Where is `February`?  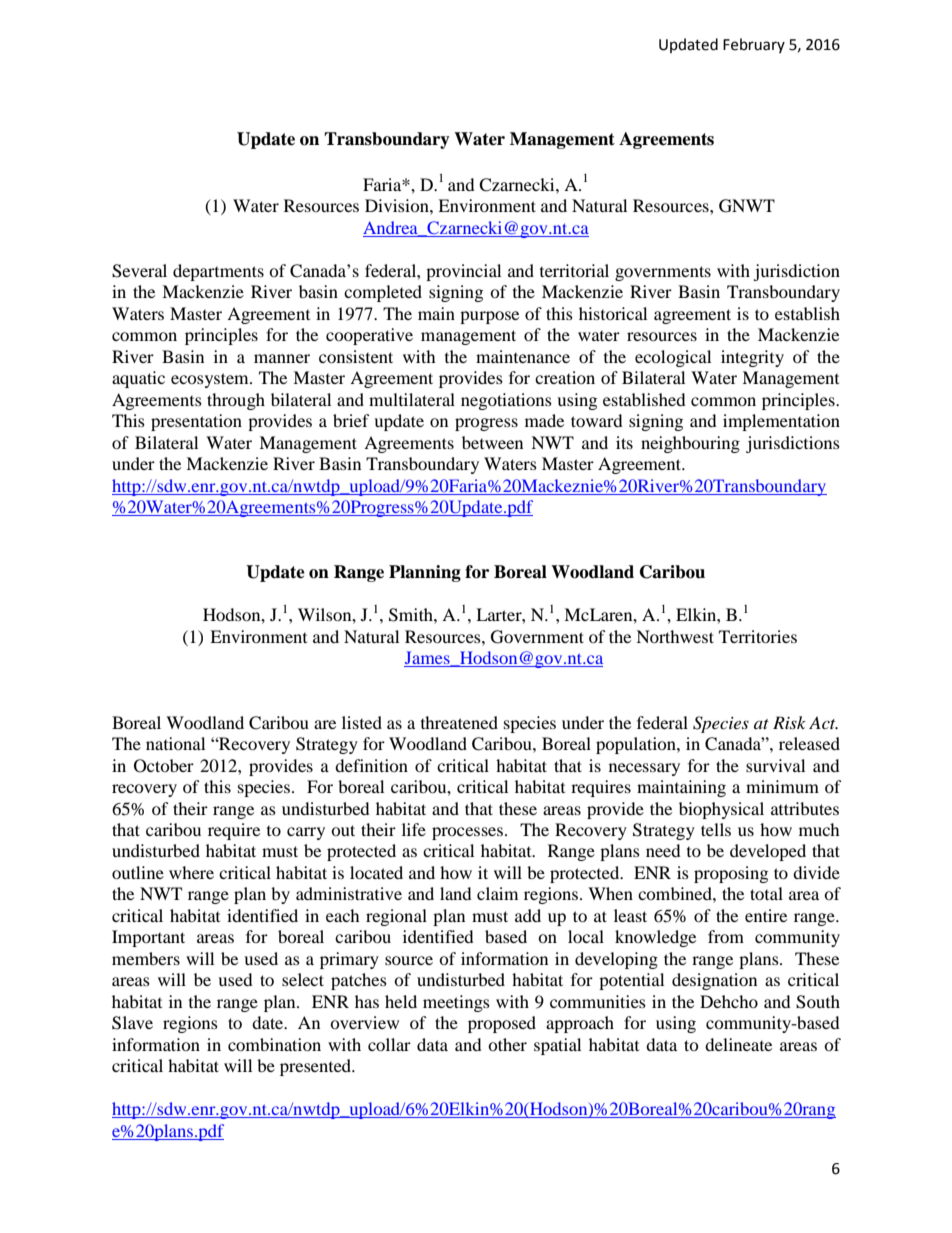 February is located at coordinates (754, 45).
